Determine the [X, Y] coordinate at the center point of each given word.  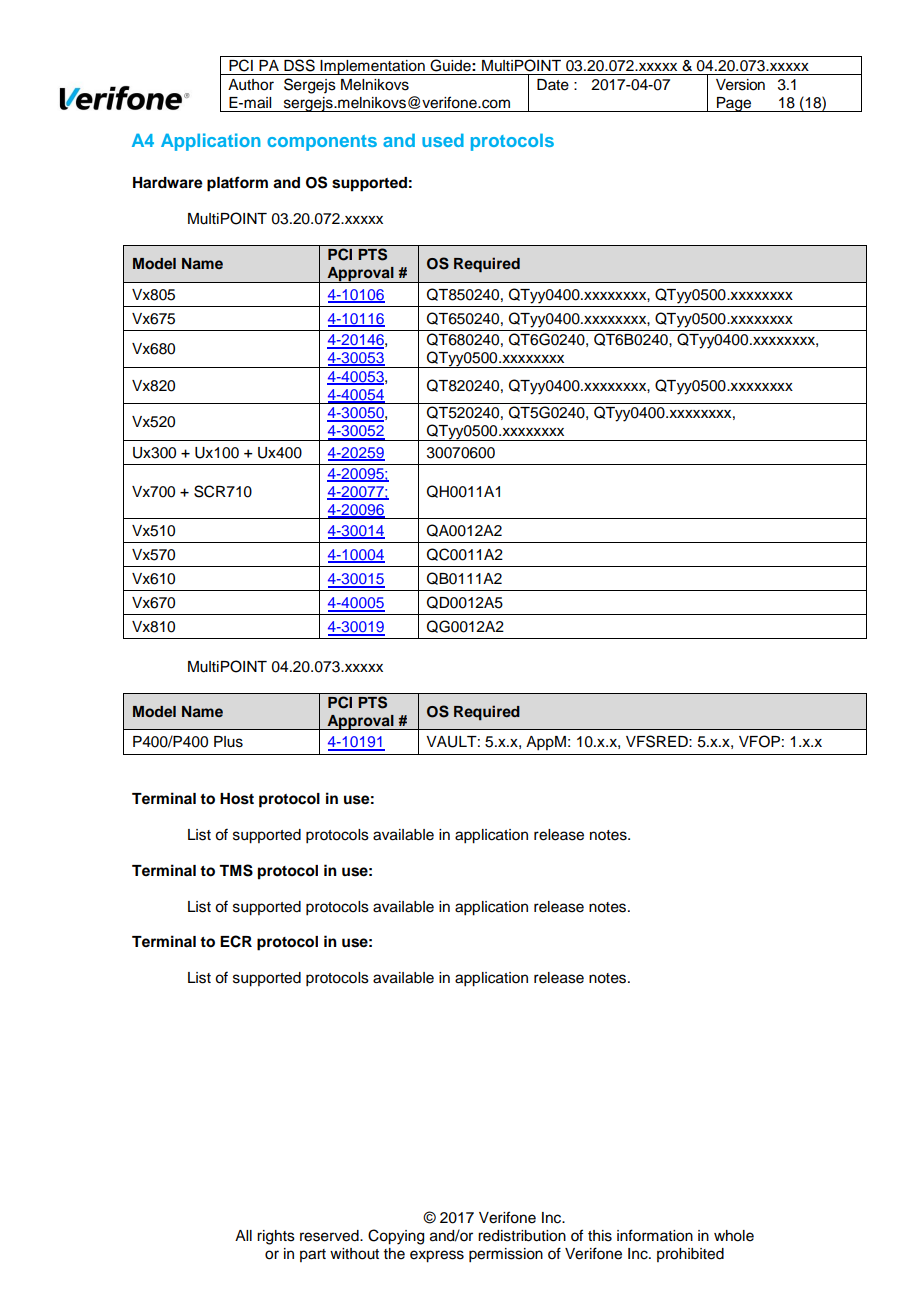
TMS [236, 870]
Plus [228, 742]
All [243, 1235]
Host [237, 799]
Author [251, 85]
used [443, 140]
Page [734, 104]
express [437, 1256]
